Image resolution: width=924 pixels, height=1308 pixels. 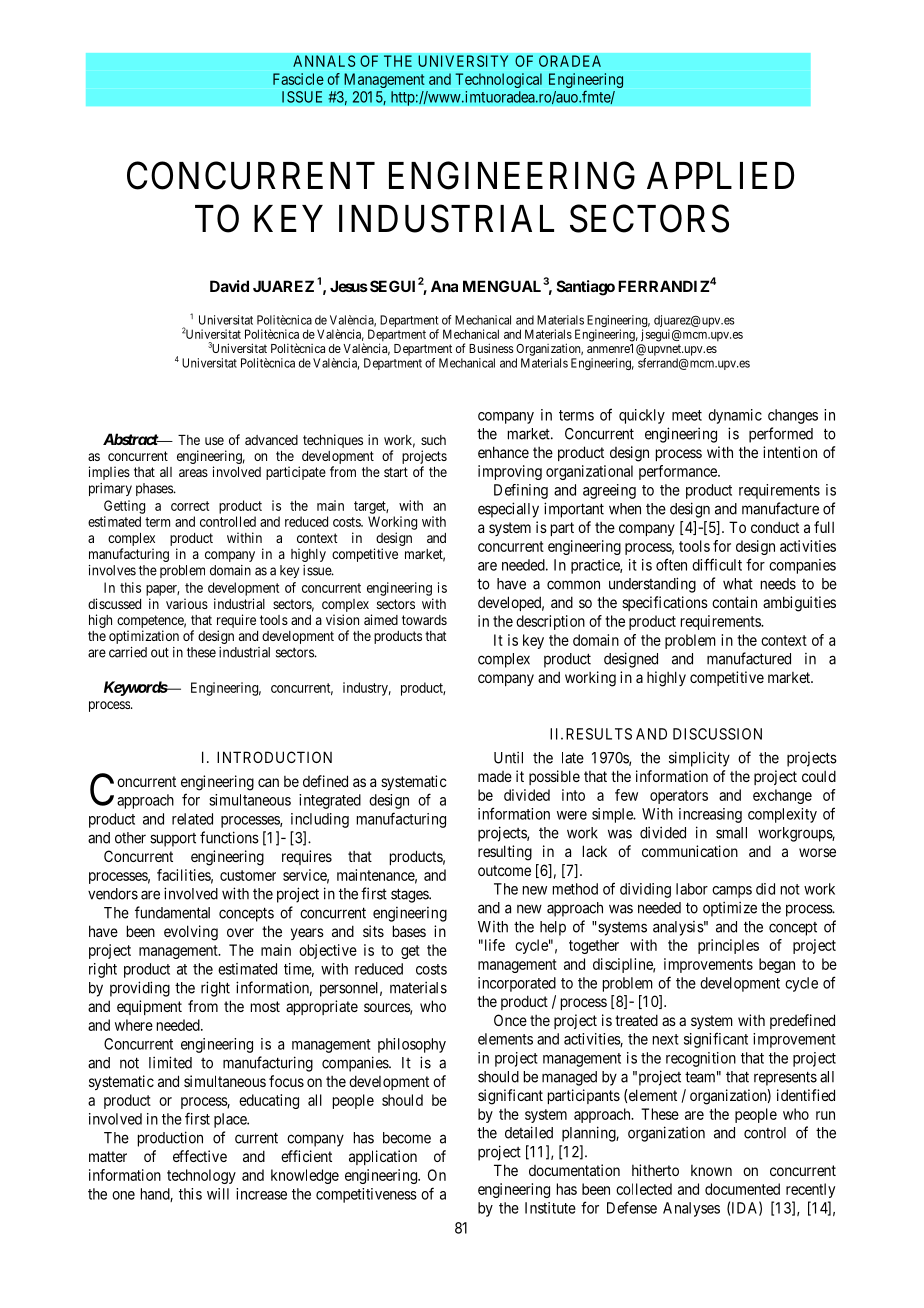 What do you see at coordinates (735, 416) in the image?
I see `dynamic` at bounding box center [735, 416].
